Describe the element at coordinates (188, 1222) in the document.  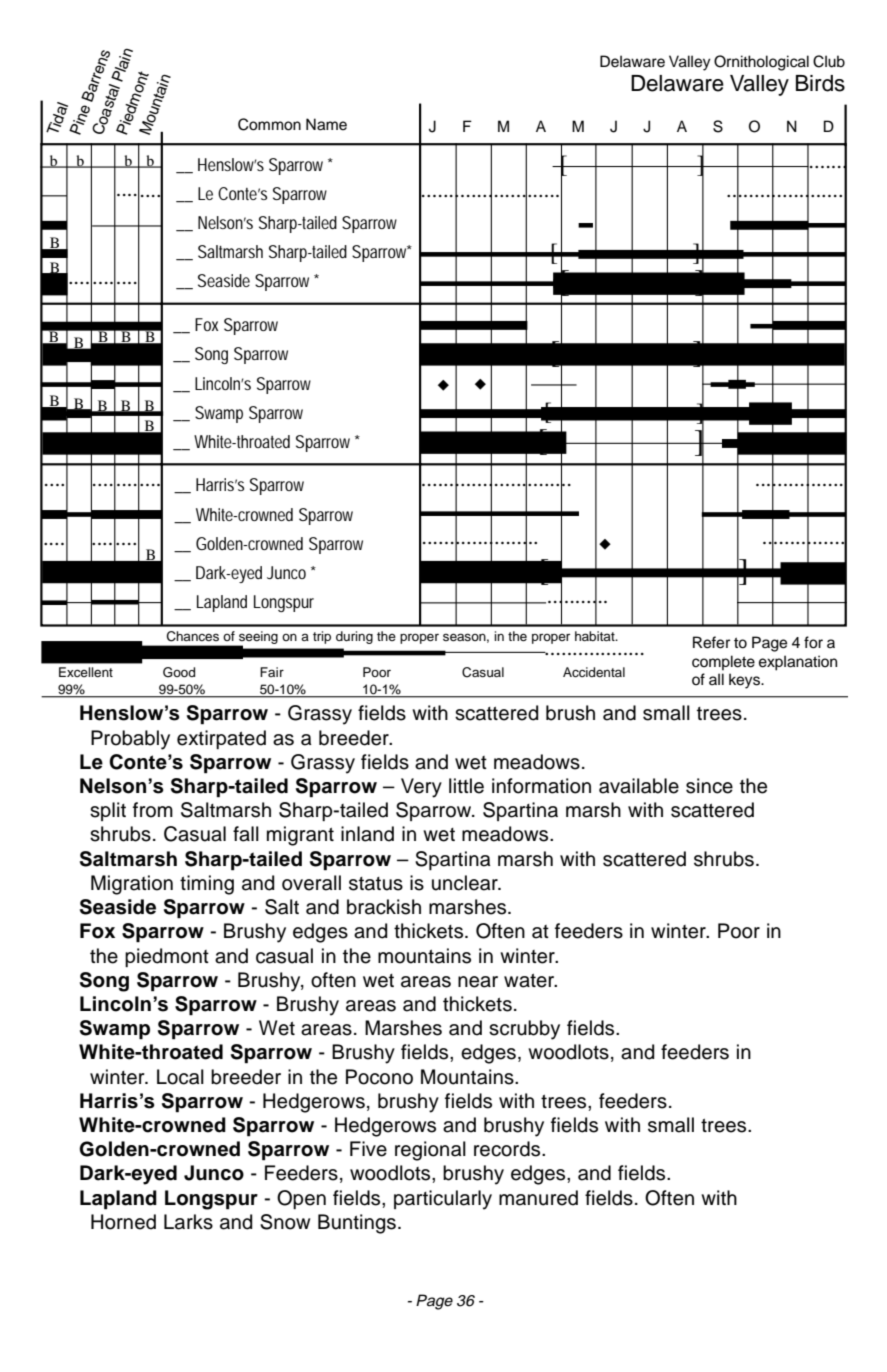
I see `Larks` at that location.
